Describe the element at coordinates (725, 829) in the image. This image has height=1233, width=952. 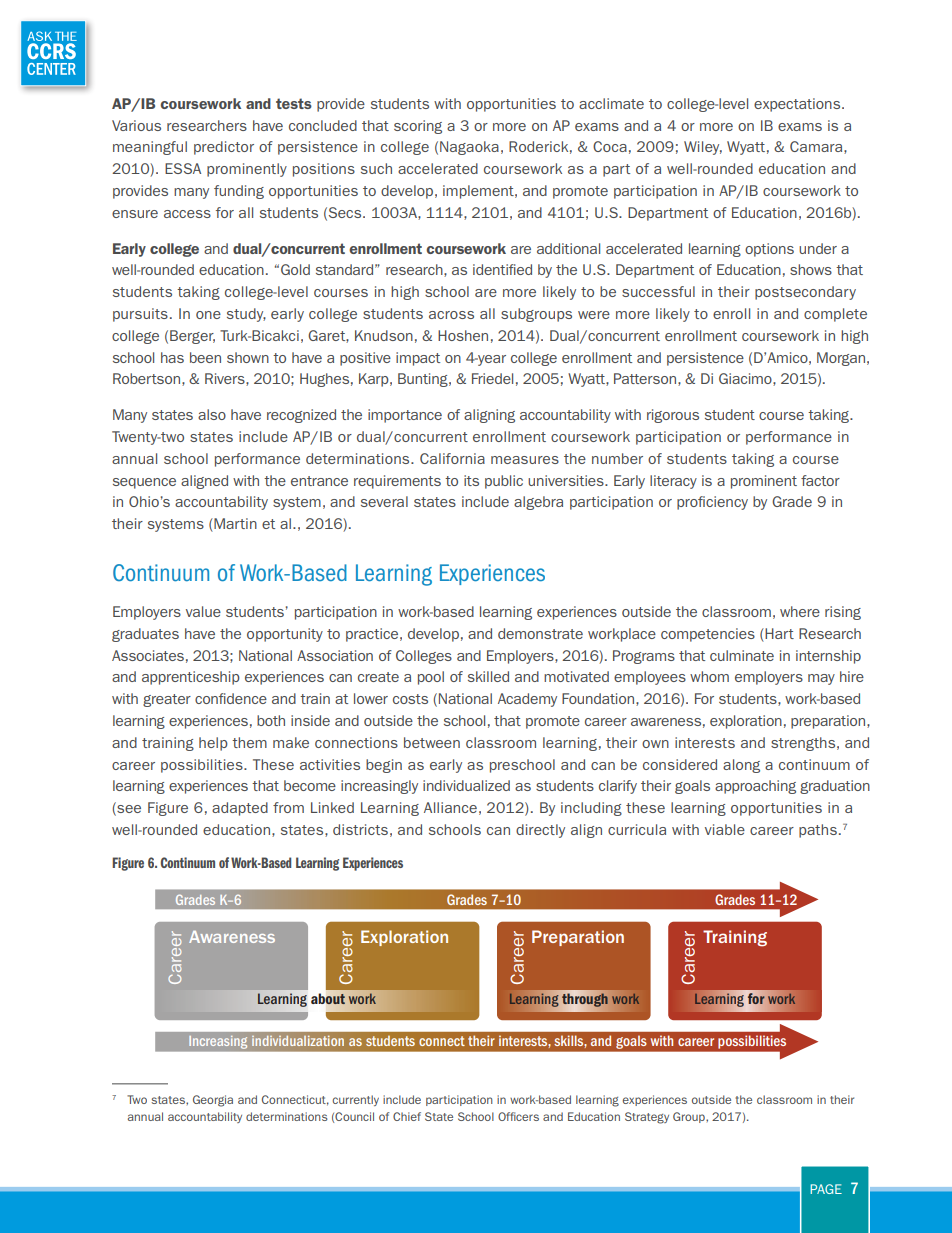
I see `viable` at that location.
